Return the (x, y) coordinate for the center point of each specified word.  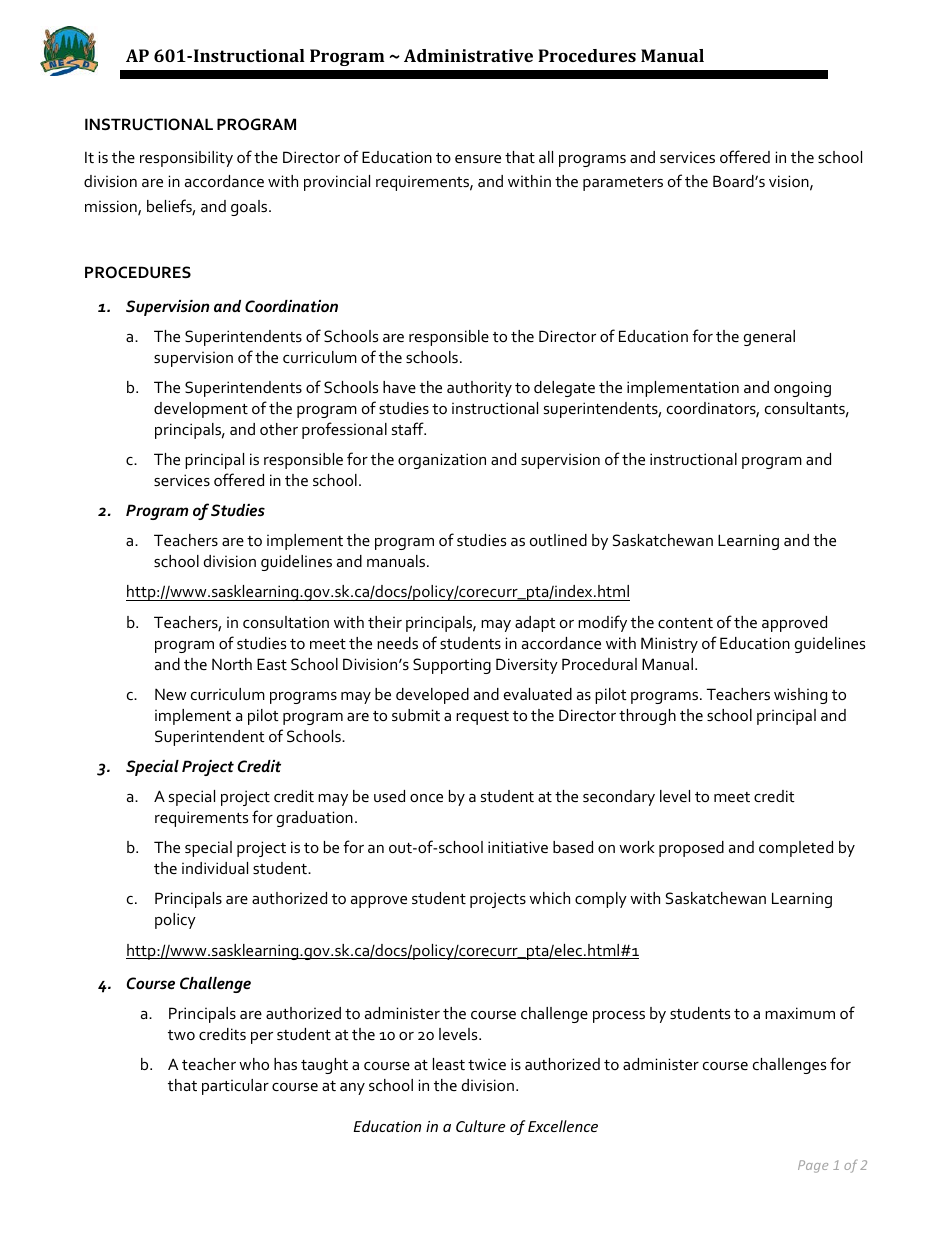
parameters (623, 184)
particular (235, 1087)
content (685, 623)
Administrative (468, 55)
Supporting (452, 666)
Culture (480, 1126)
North (232, 664)
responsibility (186, 159)
